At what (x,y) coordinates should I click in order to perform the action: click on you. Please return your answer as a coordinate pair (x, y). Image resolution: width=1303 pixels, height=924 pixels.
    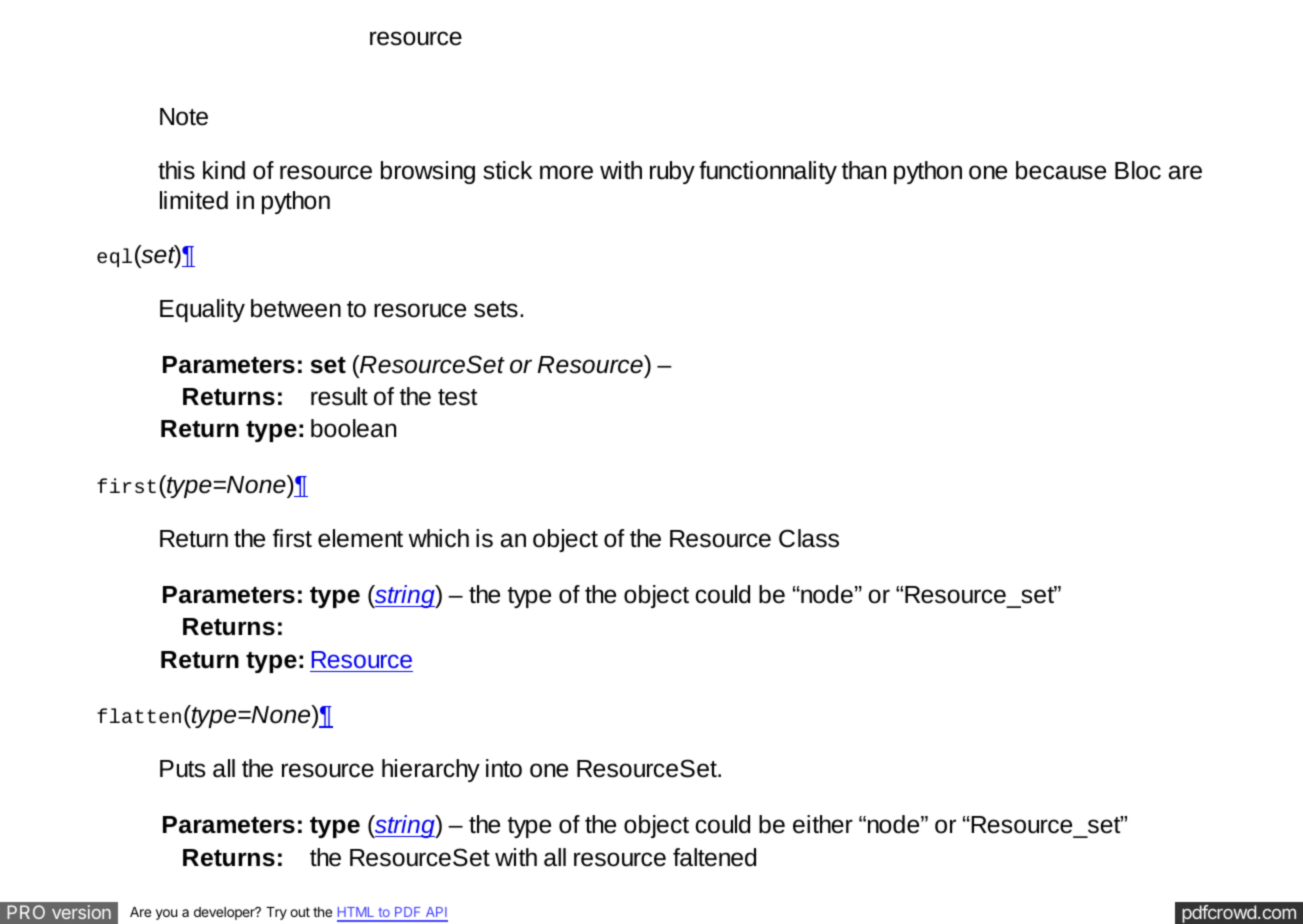
    Looking at the image, I should click on (166, 914).
